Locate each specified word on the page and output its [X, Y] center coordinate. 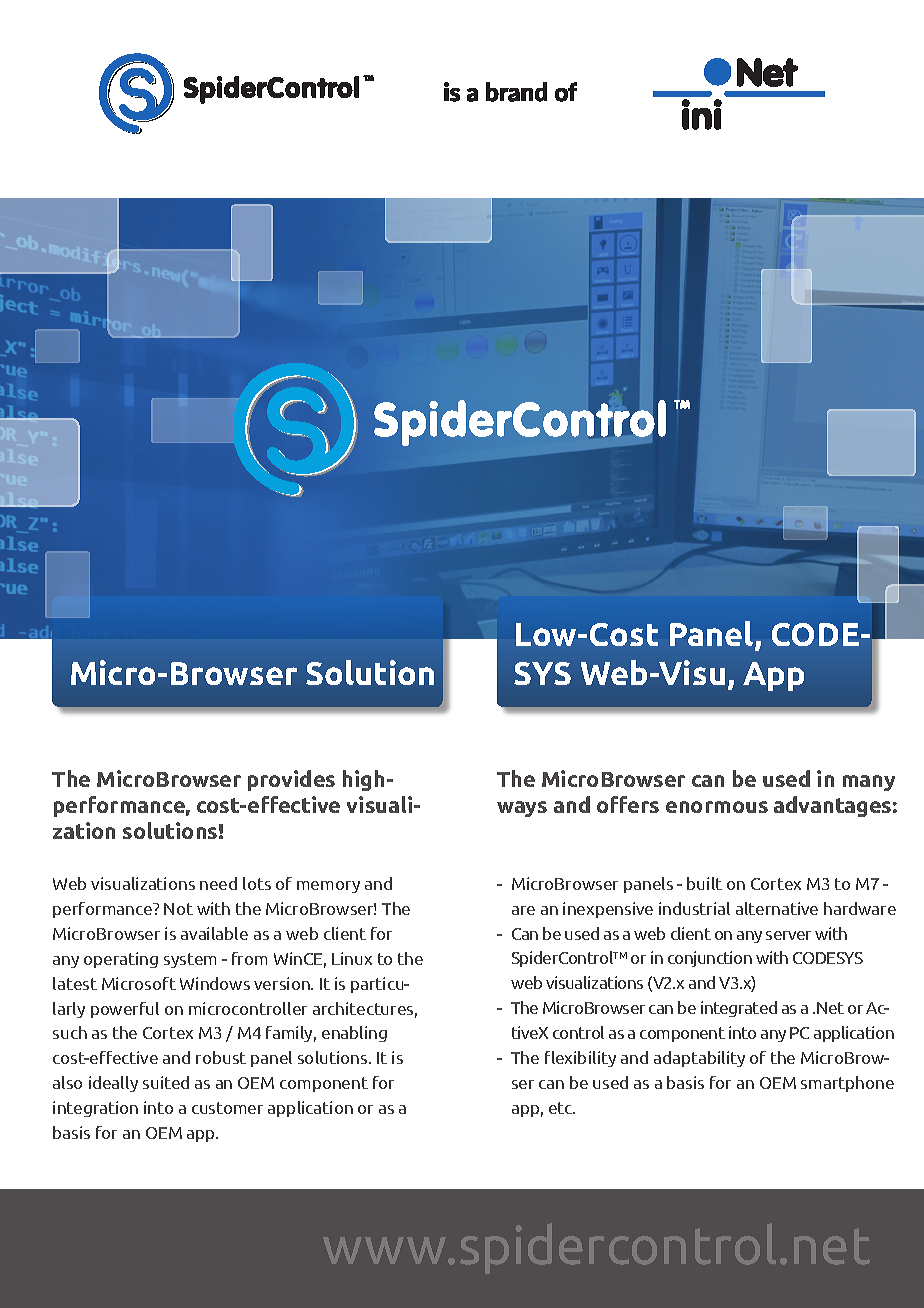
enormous [717, 807]
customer [227, 1108]
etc [562, 1108]
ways [522, 809]
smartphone [847, 1084]
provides [291, 780]
